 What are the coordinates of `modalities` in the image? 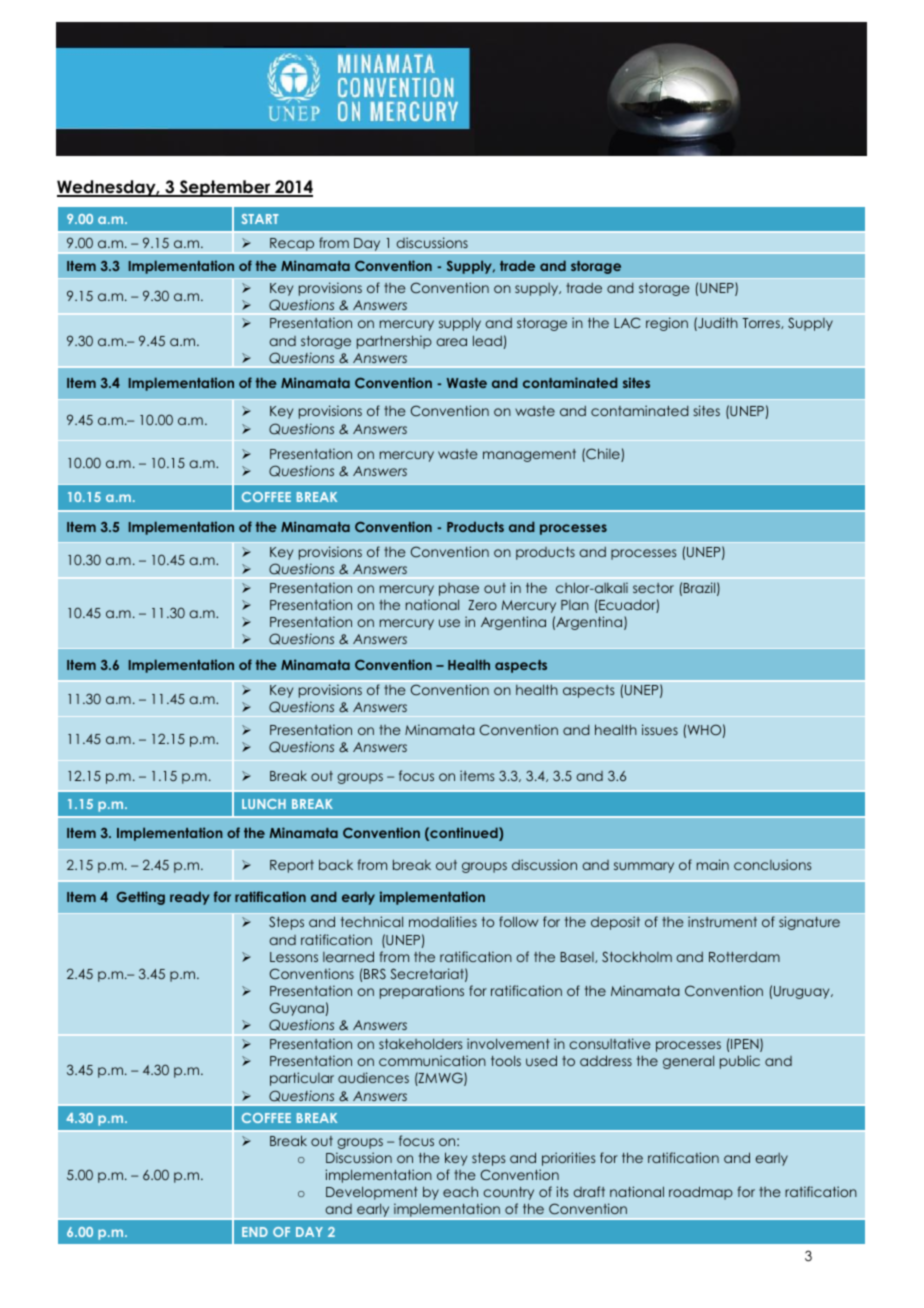 It's located at (443, 921).
